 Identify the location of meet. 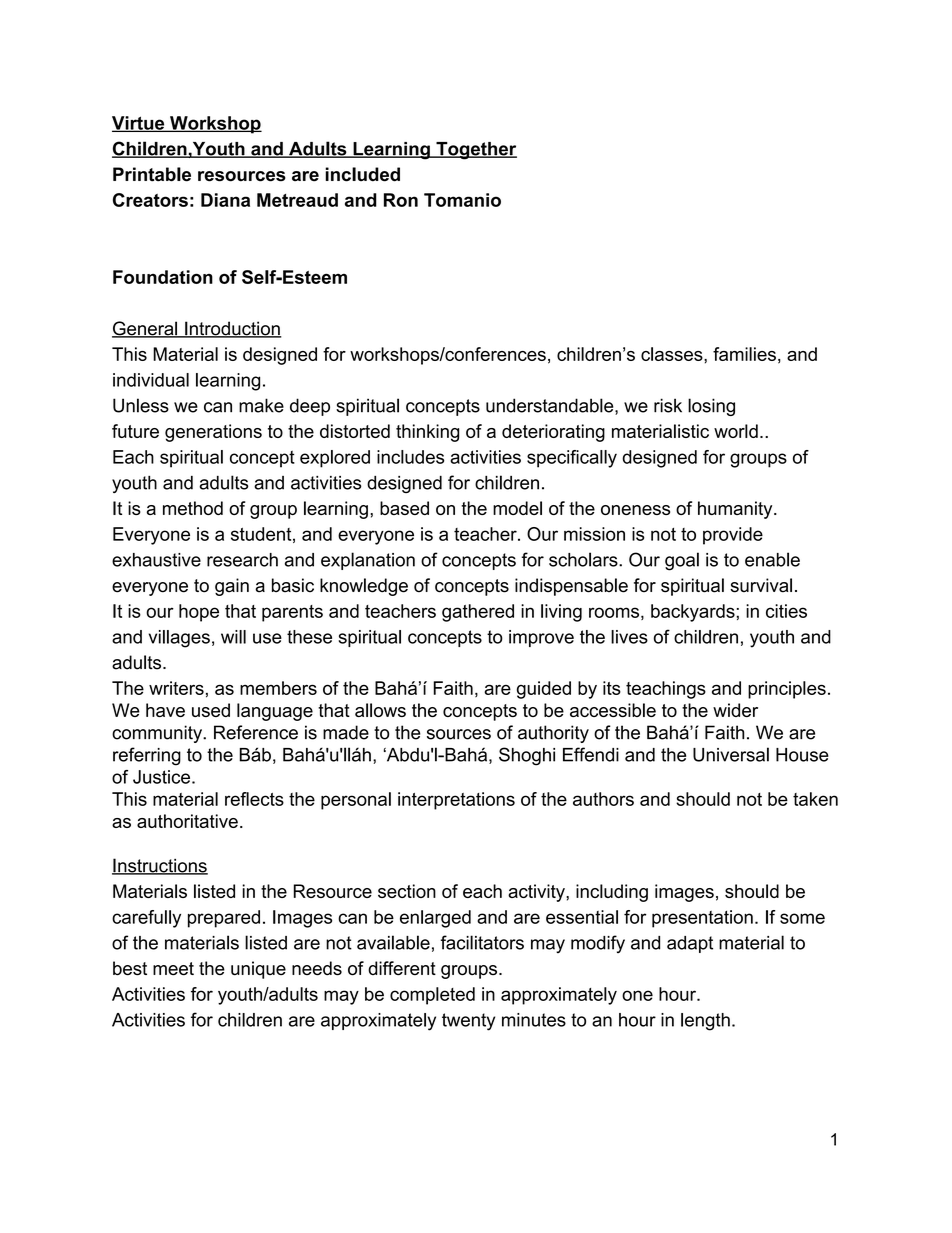
(173, 969).
